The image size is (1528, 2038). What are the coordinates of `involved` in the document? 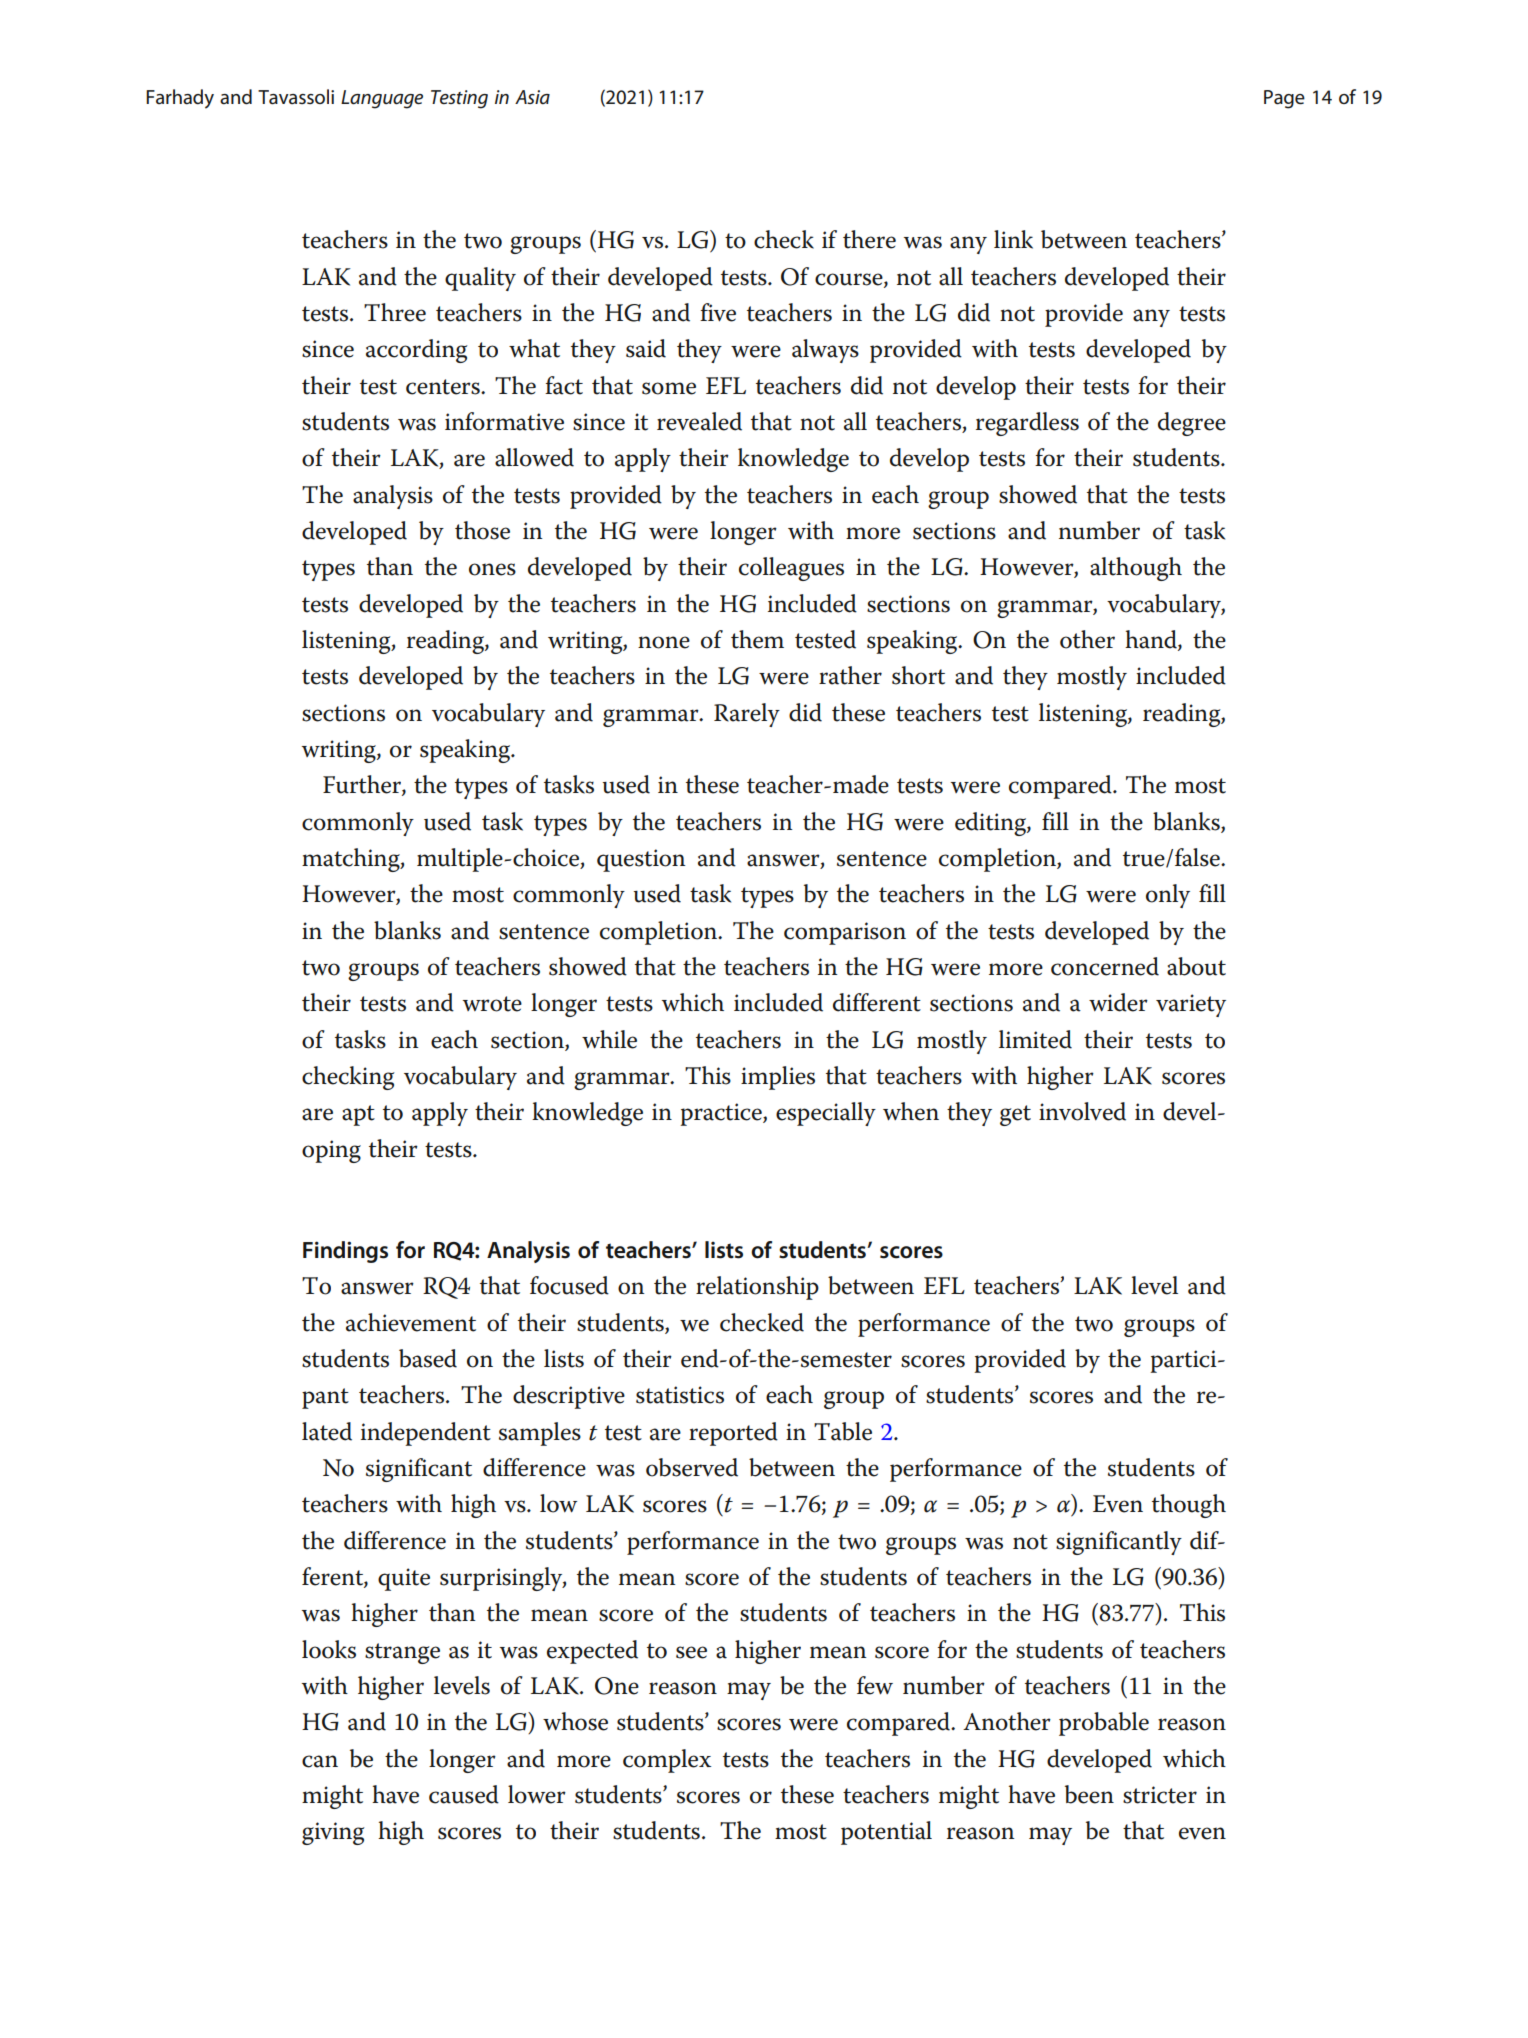 It's located at (1082, 1111).
